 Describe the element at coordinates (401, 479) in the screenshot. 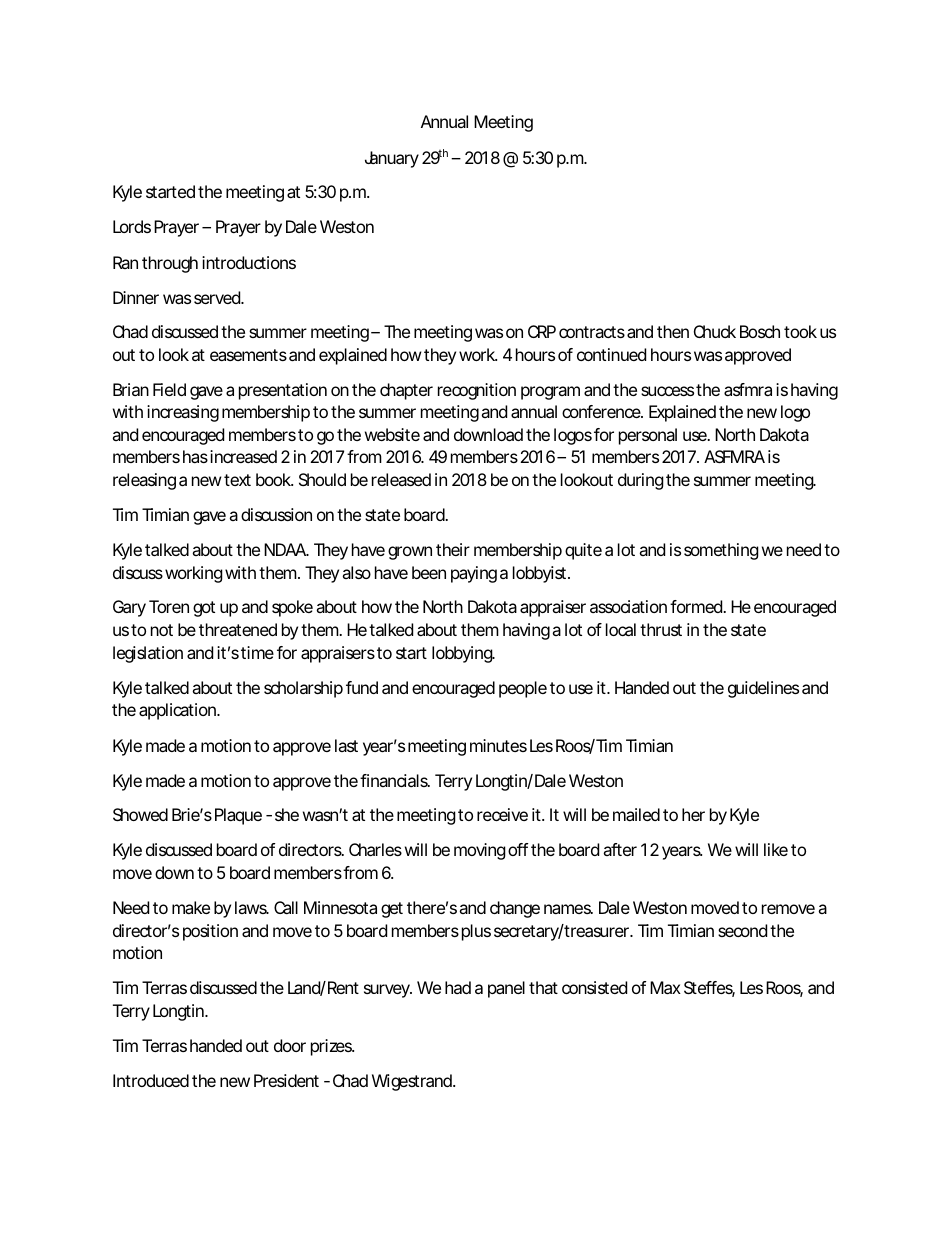

I see `released` at that location.
